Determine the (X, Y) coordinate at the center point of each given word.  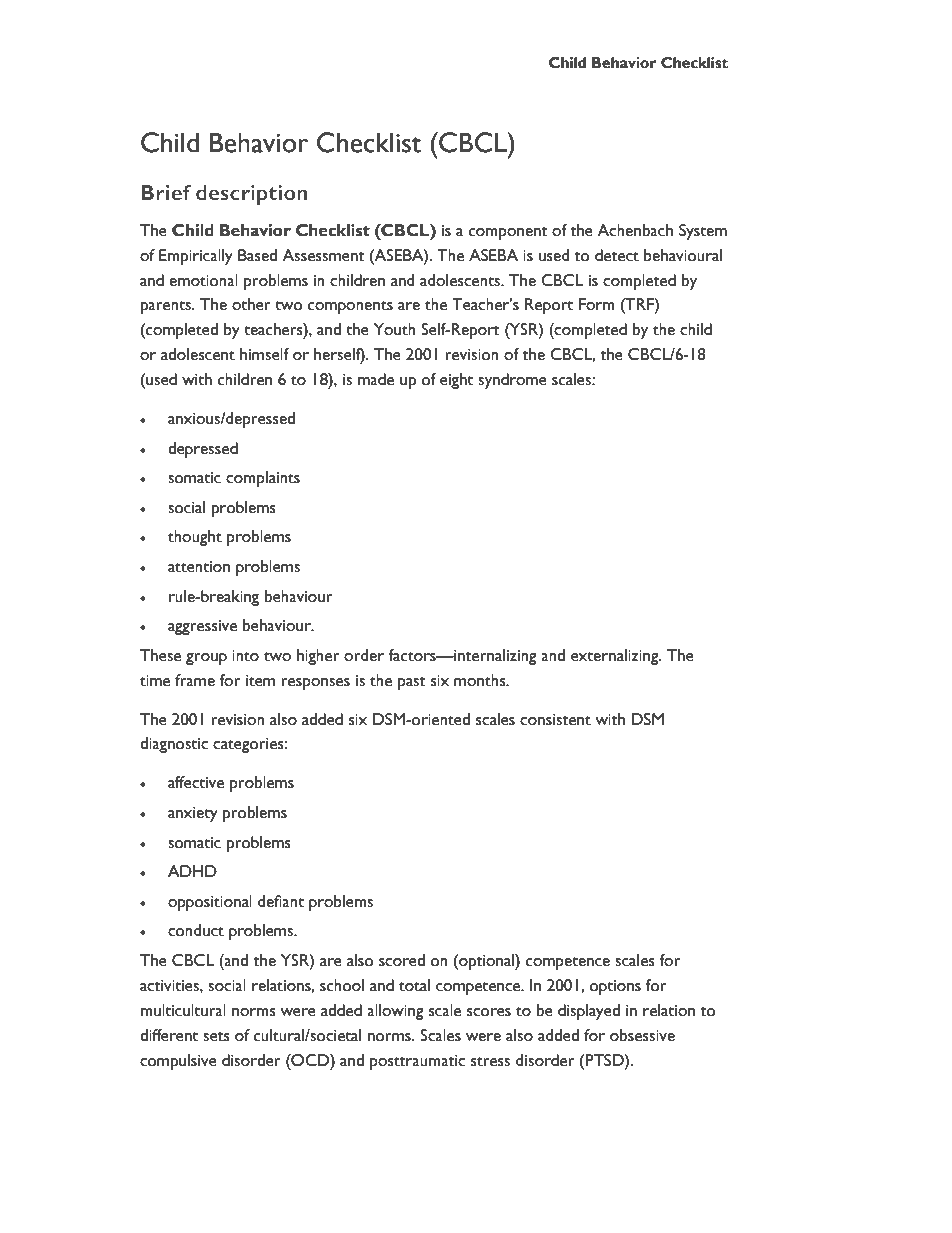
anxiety (193, 814)
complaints (263, 479)
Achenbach (635, 230)
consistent (555, 720)
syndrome (512, 381)
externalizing (616, 657)
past (412, 683)
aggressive (202, 627)
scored (402, 960)
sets (216, 1037)
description (252, 195)
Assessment (323, 255)
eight (456, 381)
